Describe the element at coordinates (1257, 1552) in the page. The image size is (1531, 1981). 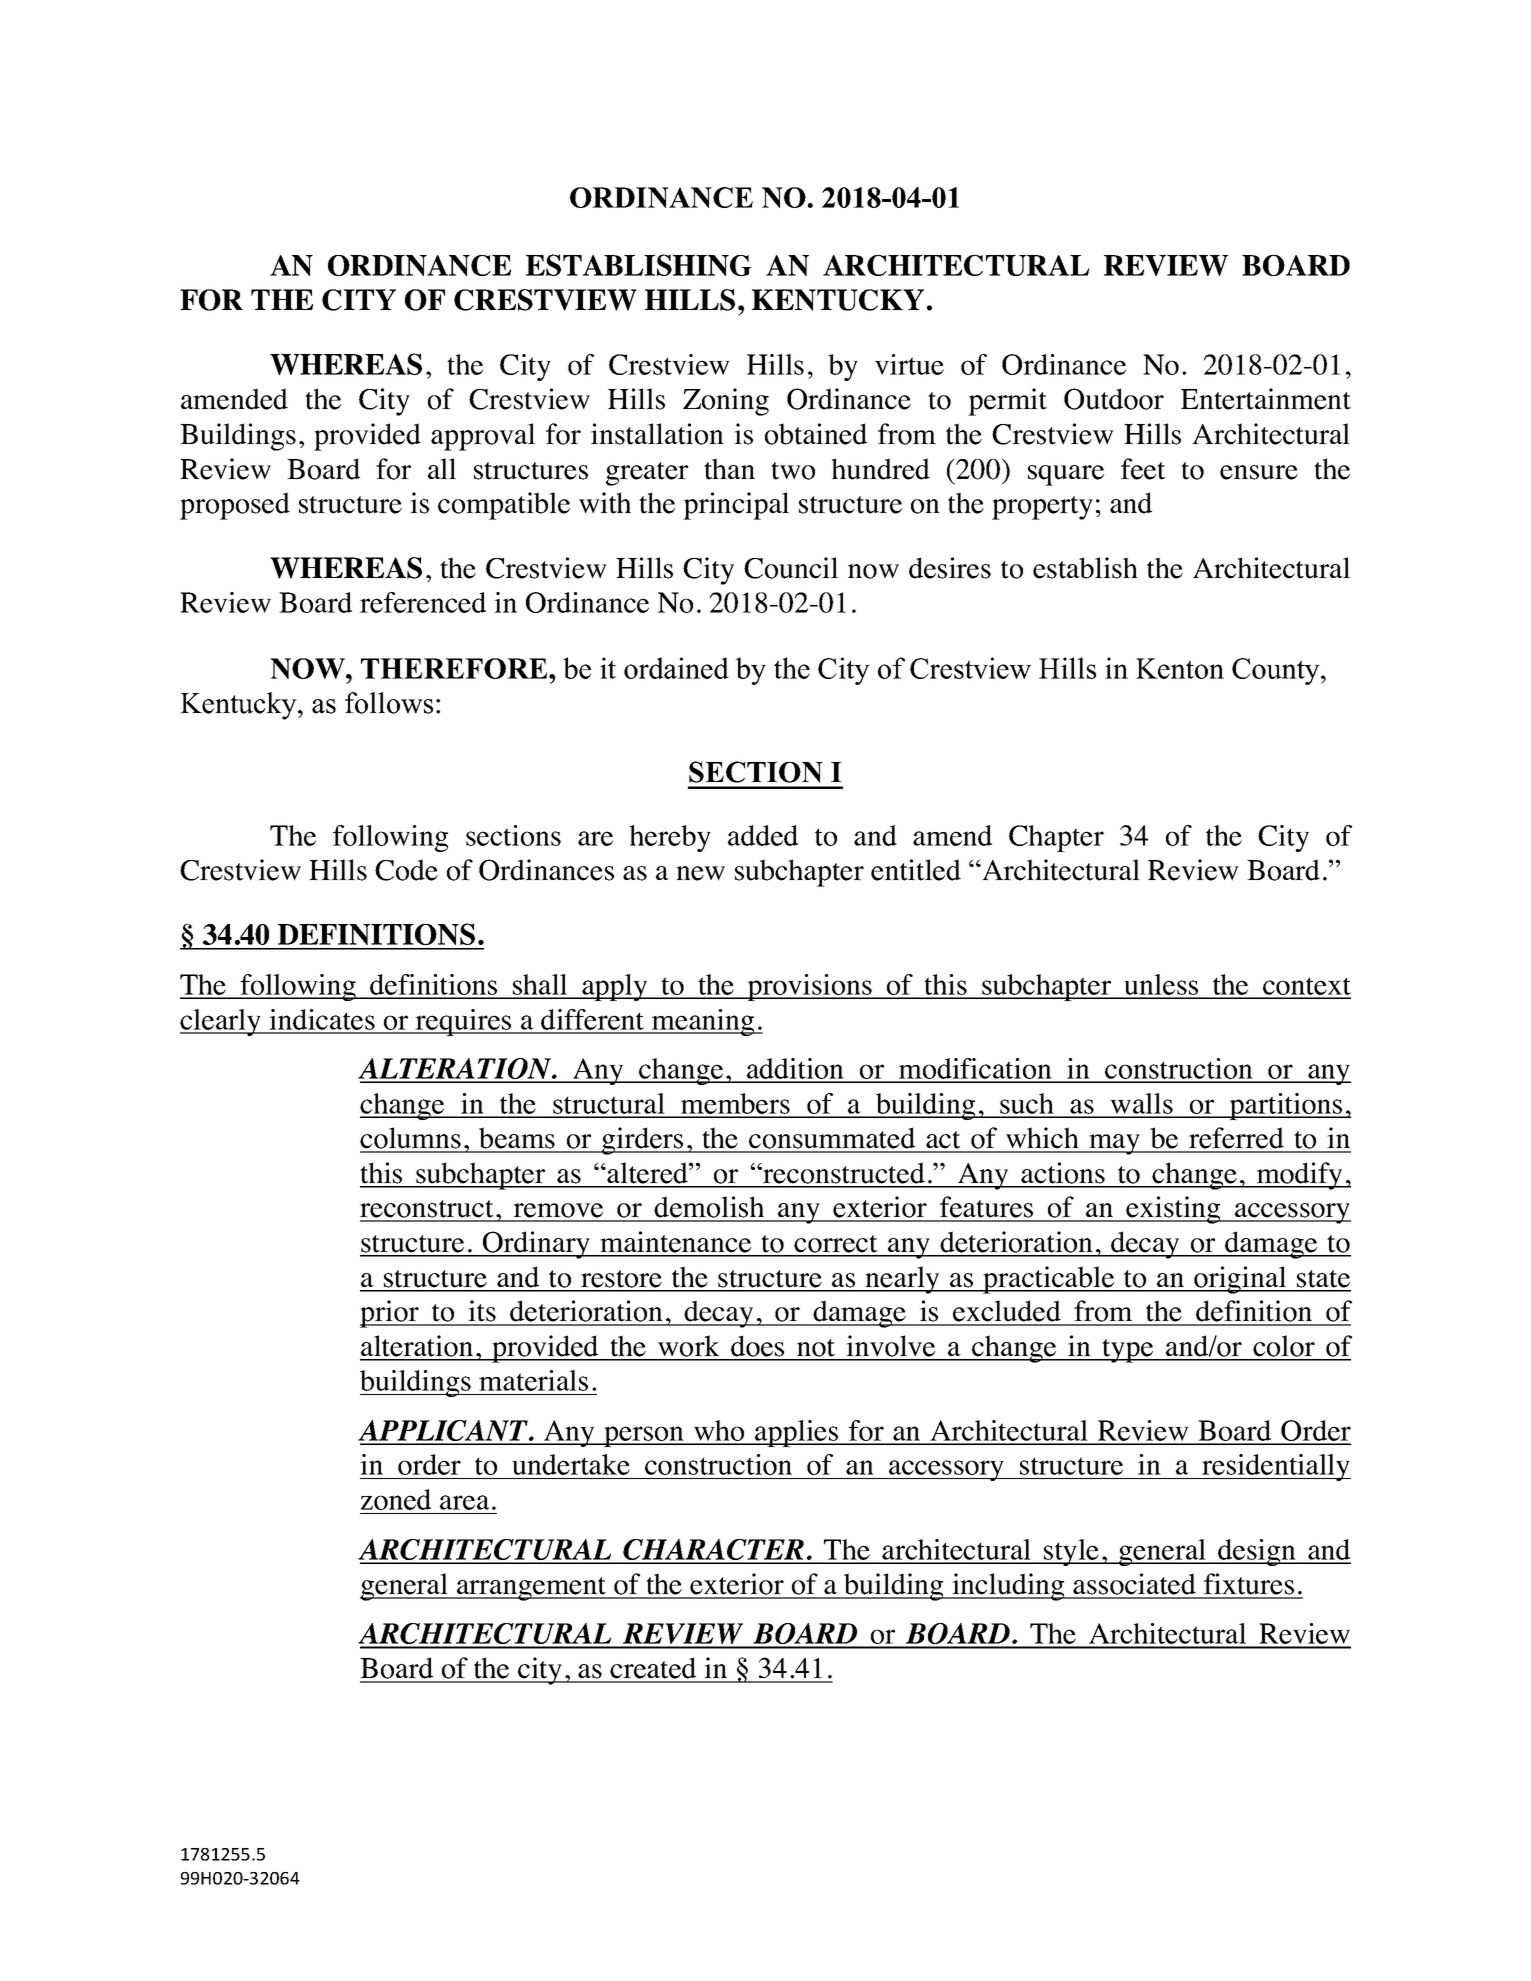
I see `design` at that location.
